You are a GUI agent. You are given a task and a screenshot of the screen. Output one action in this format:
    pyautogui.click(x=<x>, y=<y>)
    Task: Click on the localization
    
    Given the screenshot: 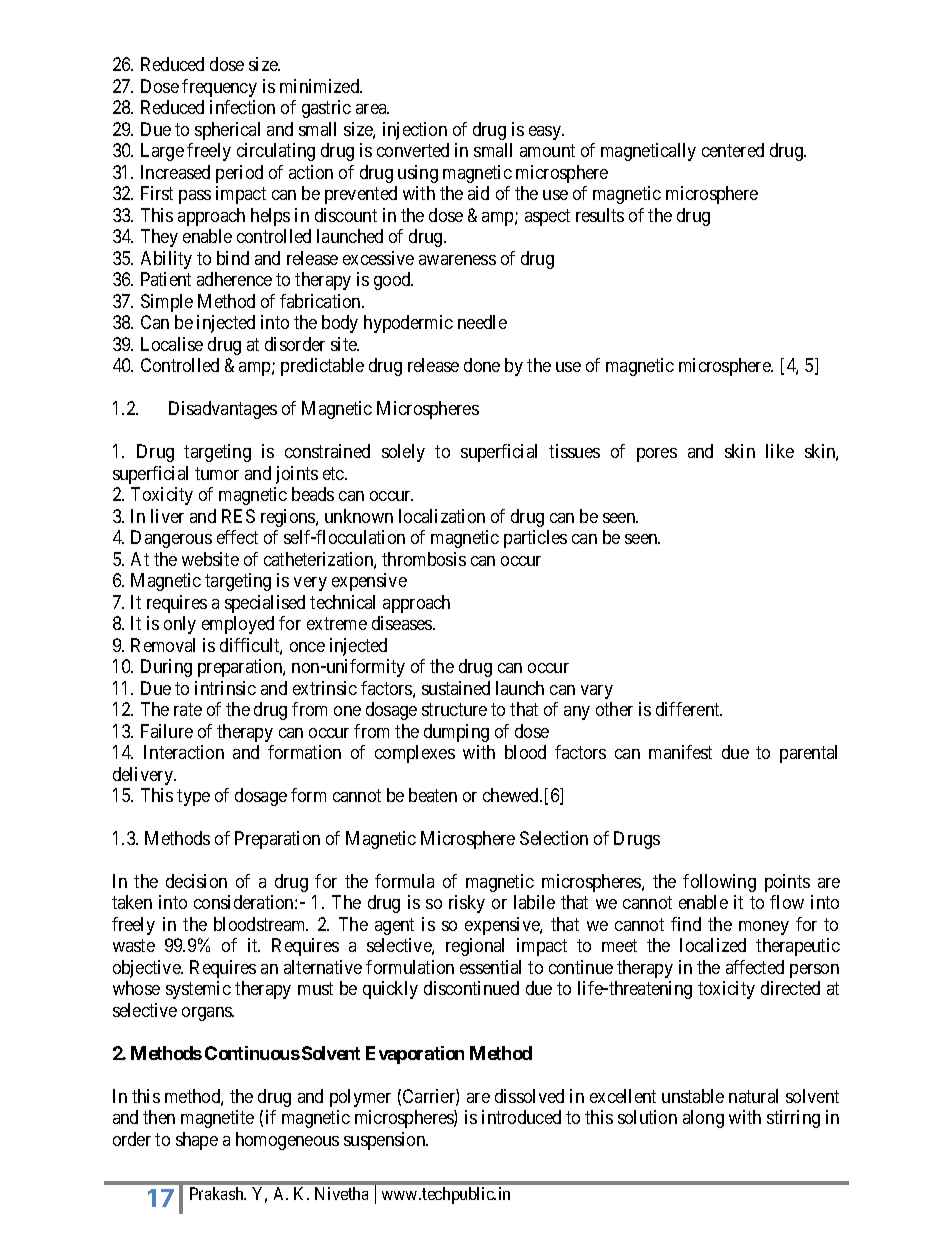 What is the action you would take?
    pyautogui.click(x=442, y=516)
